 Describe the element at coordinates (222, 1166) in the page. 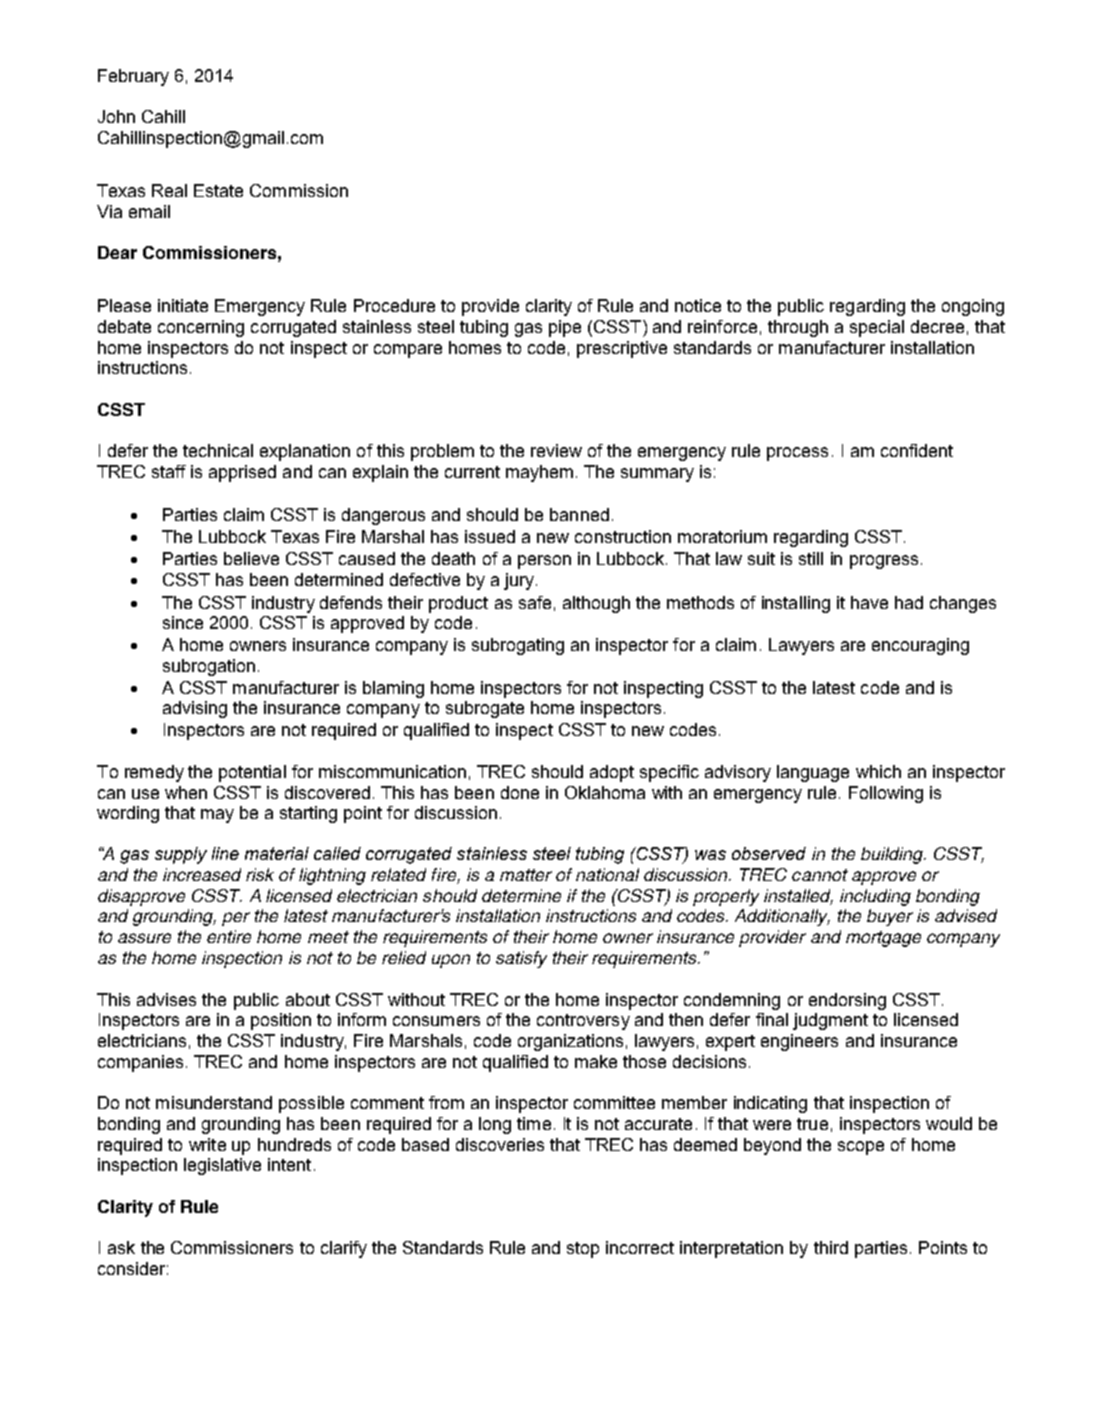

I see `legislative` at that location.
